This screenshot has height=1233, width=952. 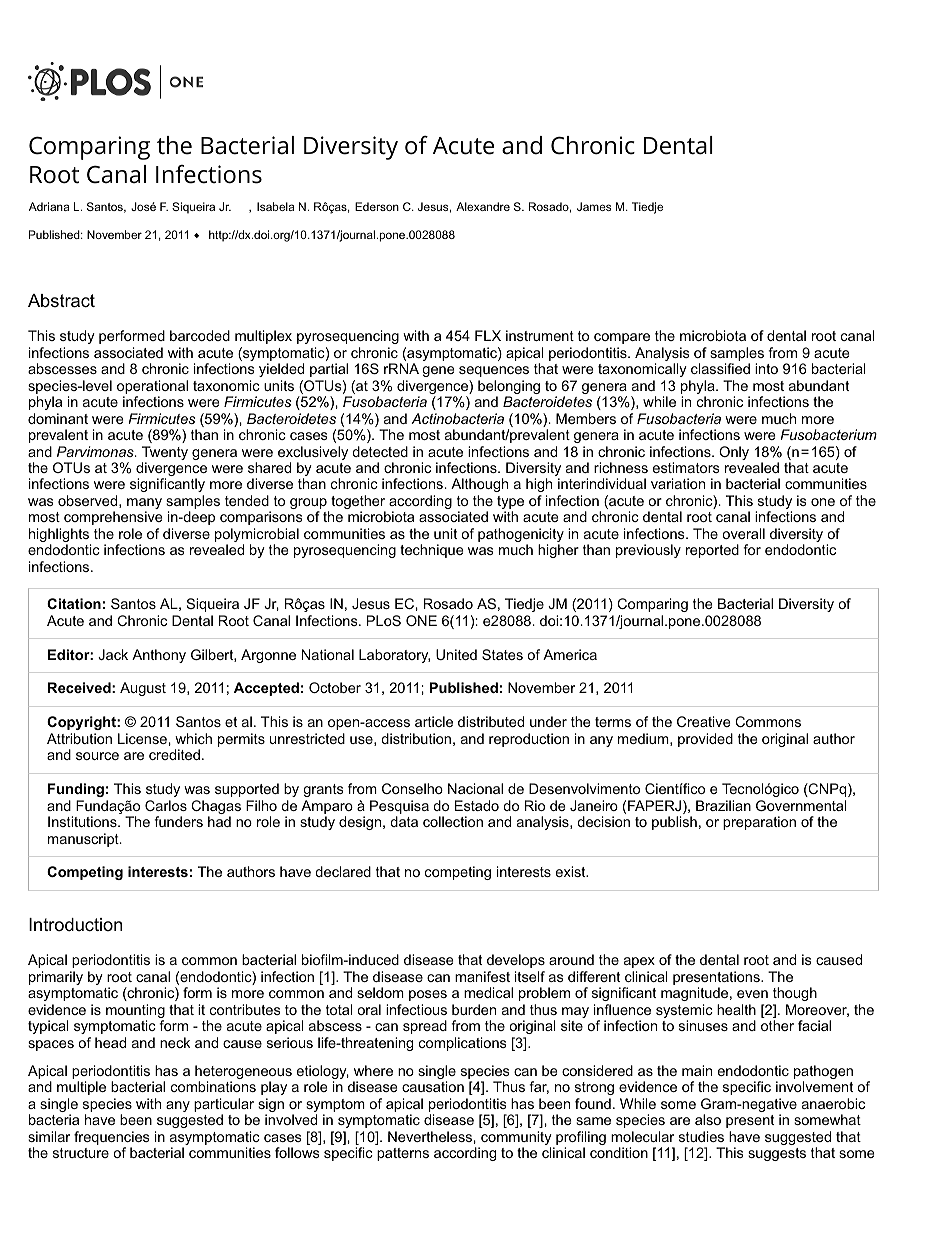 I want to click on frequencies, so click(x=112, y=1139).
